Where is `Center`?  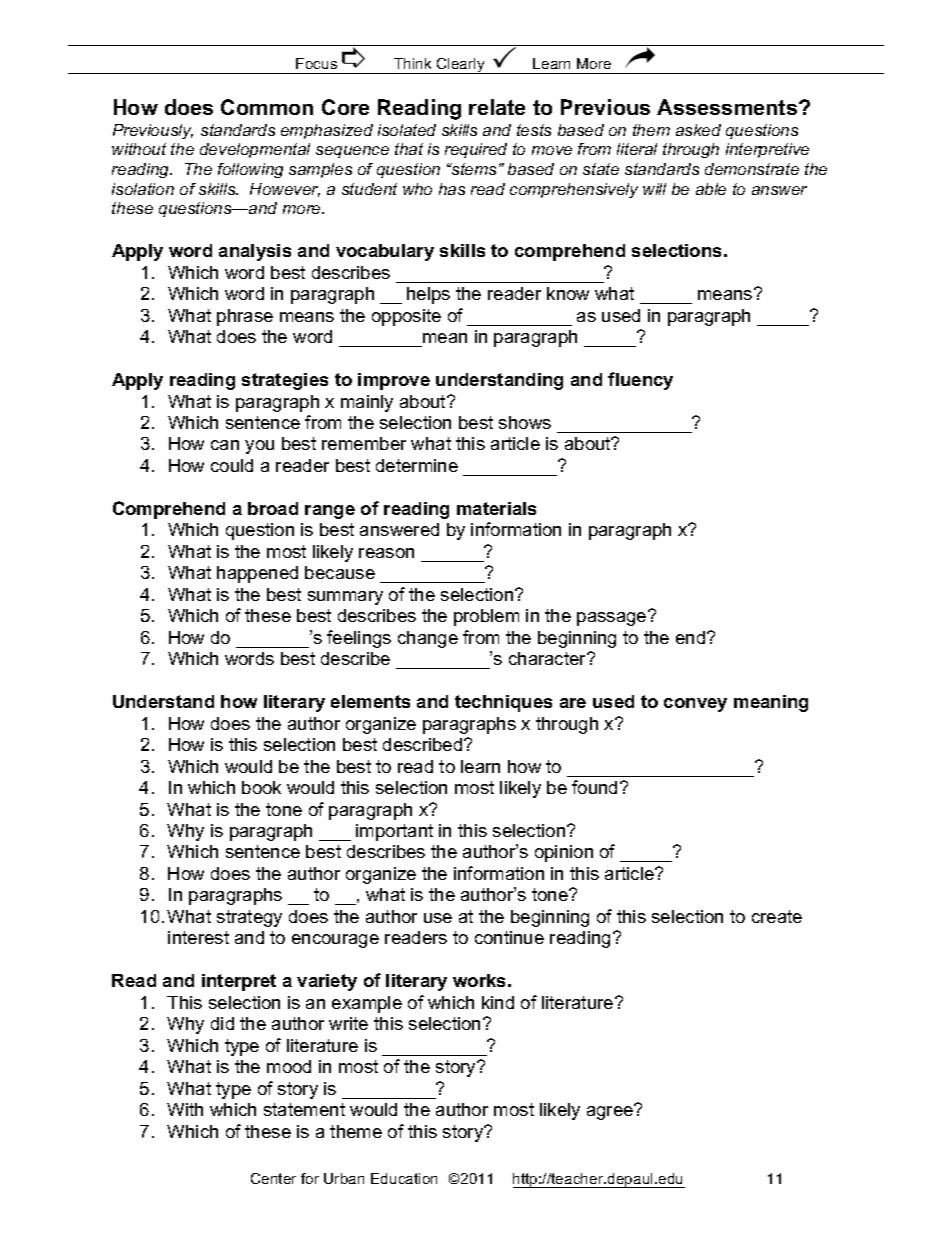 Center is located at coordinates (273, 1178).
